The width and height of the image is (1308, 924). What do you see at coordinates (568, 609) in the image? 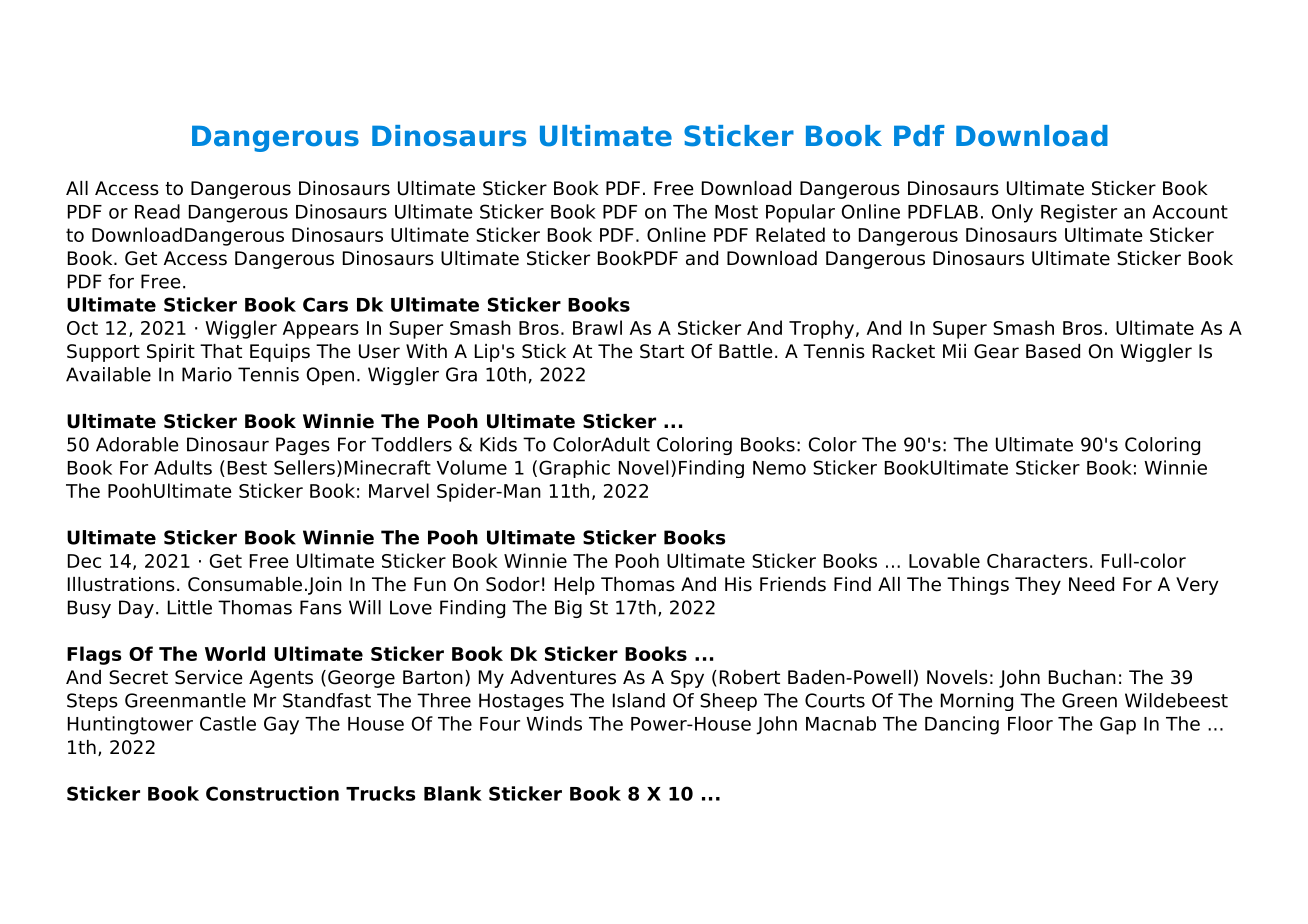
I see `Big` at bounding box center [568, 609].
